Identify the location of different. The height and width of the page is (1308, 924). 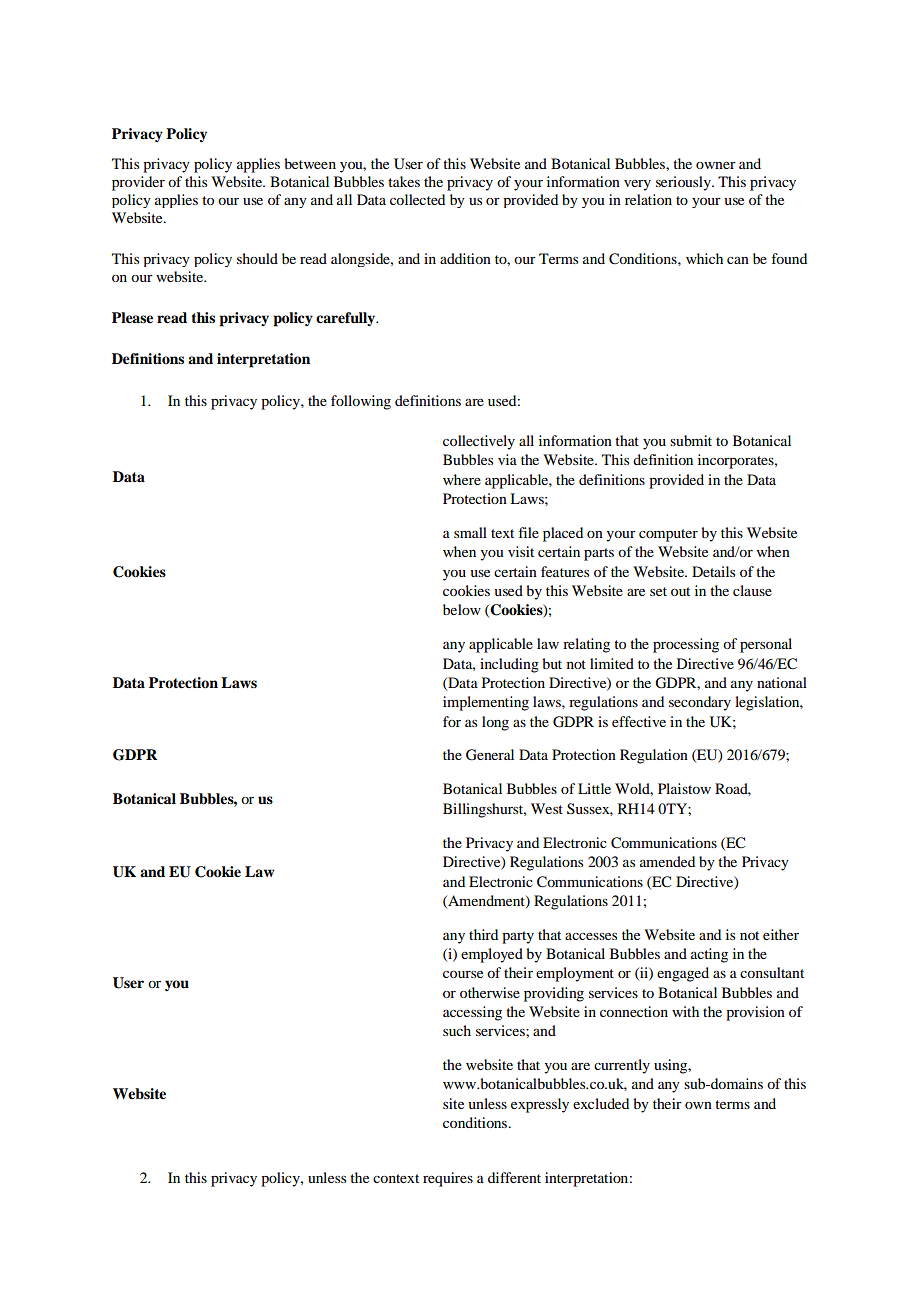
(514, 1177).
